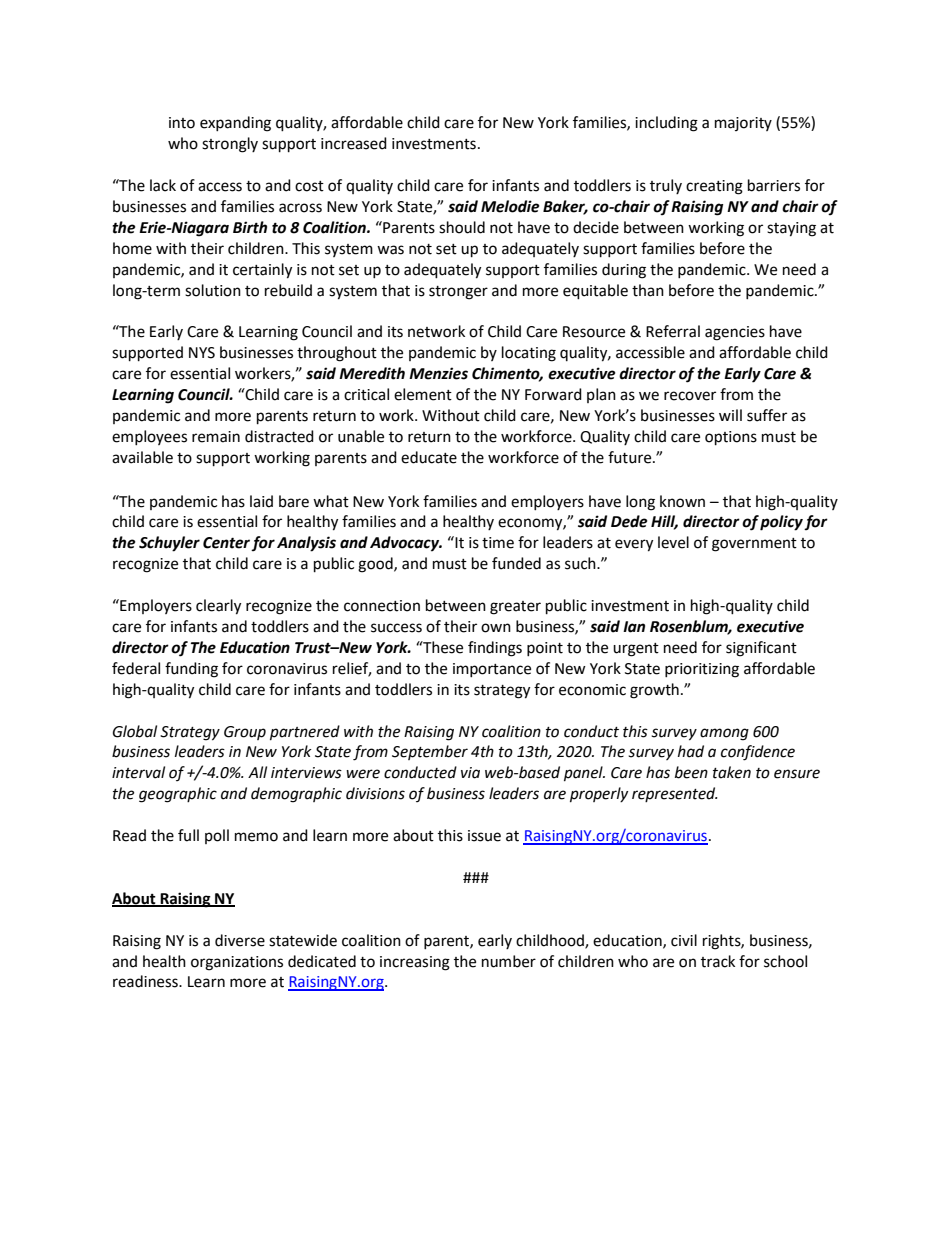 The height and width of the screenshot is (1233, 952). What do you see at coordinates (510, 206) in the screenshot?
I see `Melodie` at bounding box center [510, 206].
